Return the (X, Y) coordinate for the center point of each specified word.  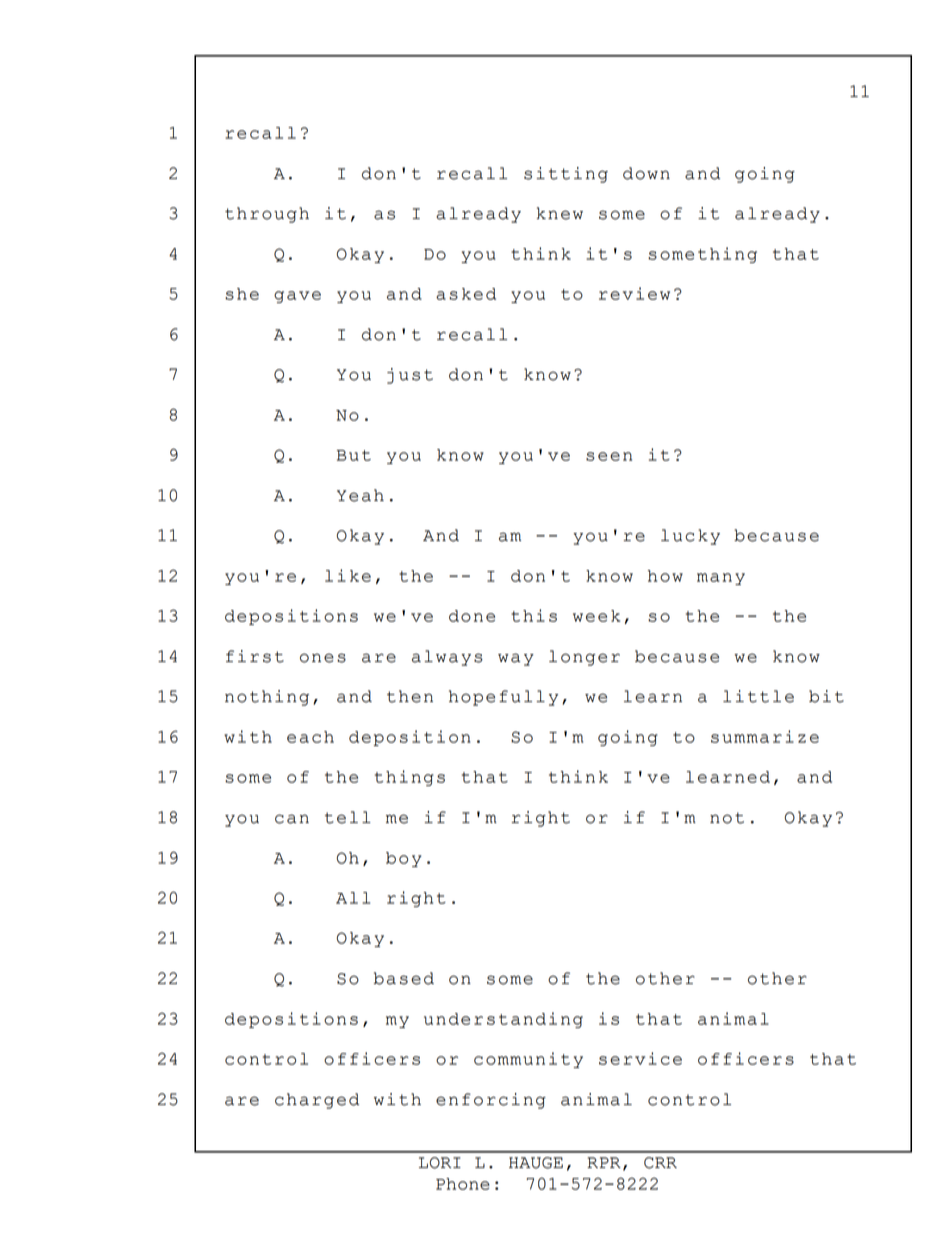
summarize (765, 736)
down (646, 173)
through (267, 215)
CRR (660, 1163)
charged (317, 1101)
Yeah (360, 495)
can (292, 819)
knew (560, 213)
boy (403, 859)
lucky (690, 537)
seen (609, 456)
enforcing (491, 1101)
